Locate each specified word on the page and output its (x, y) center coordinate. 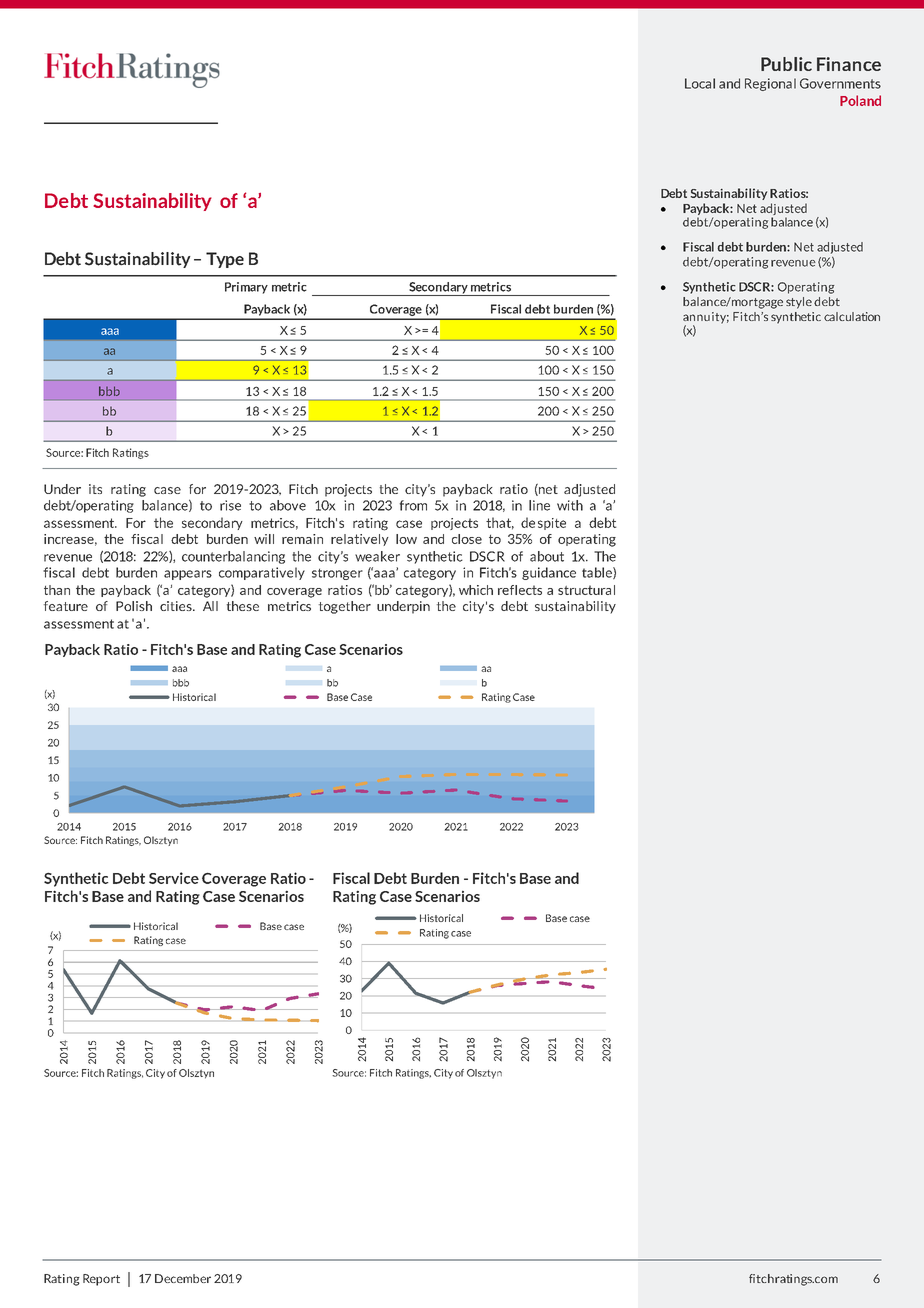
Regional (770, 84)
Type (225, 260)
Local (700, 83)
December (183, 1278)
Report (101, 1280)
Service (174, 878)
